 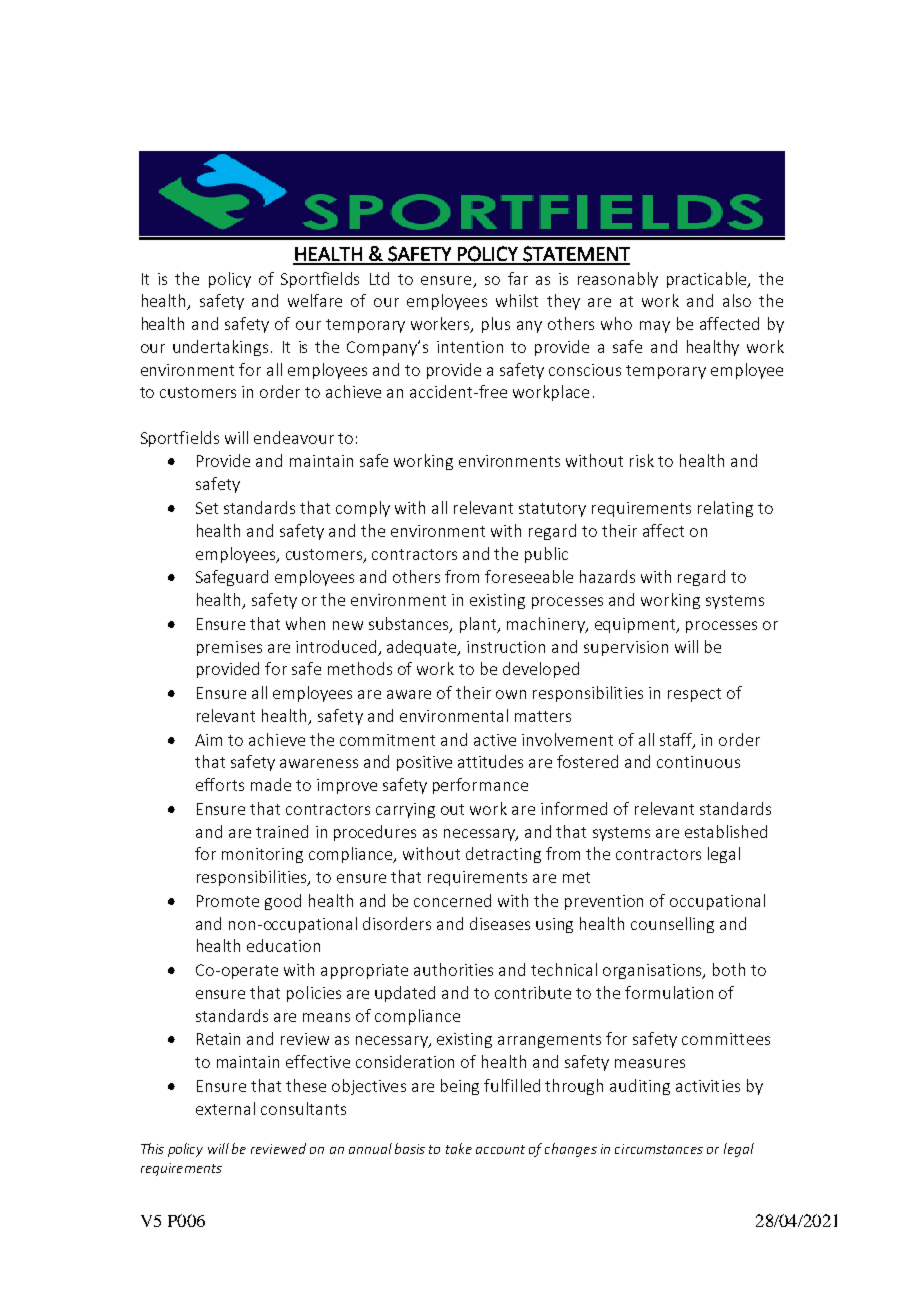 I want to click on take, so click(x=459, y=1148).
